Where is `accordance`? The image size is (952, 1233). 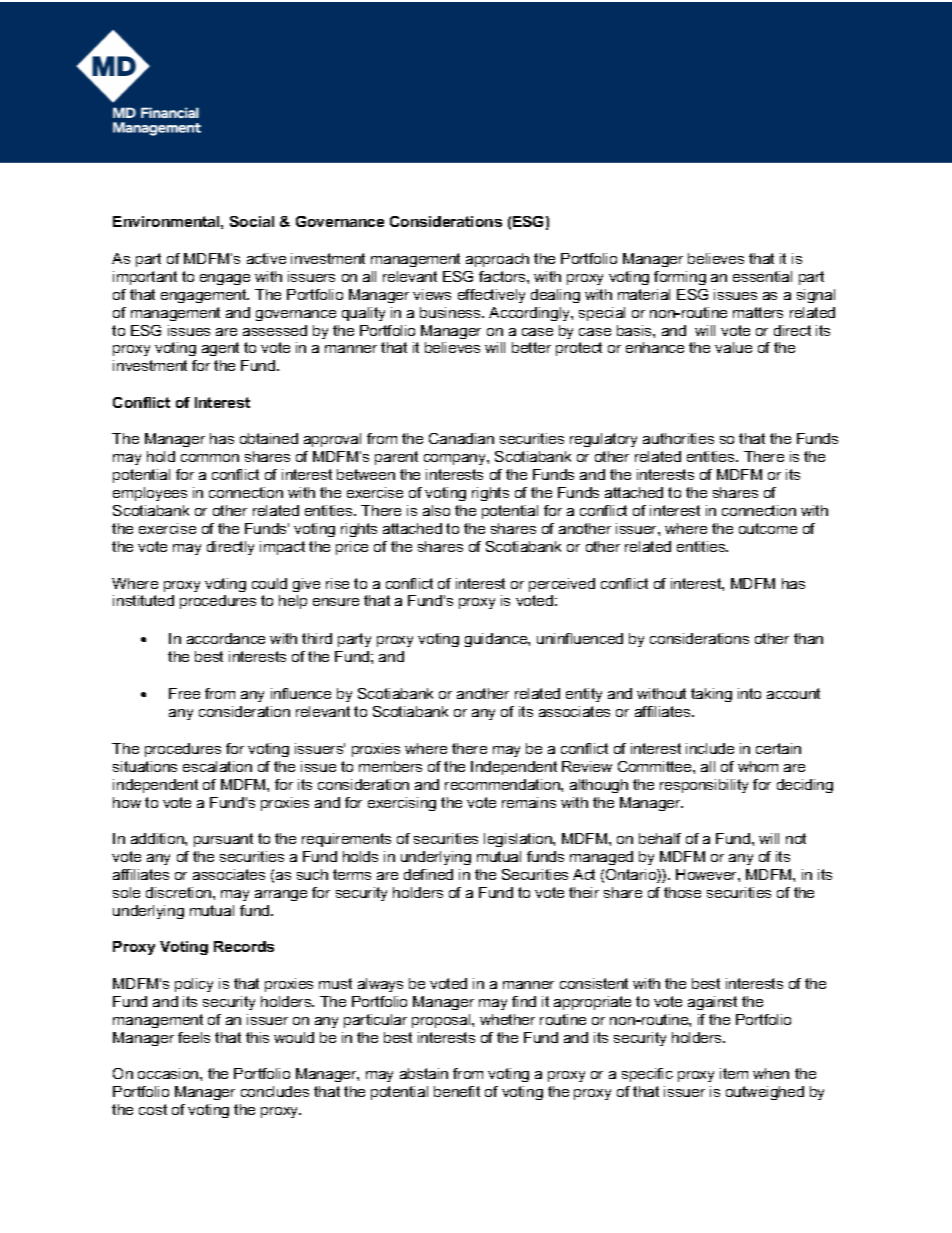 accordance is located at coordinates (226, 638).
